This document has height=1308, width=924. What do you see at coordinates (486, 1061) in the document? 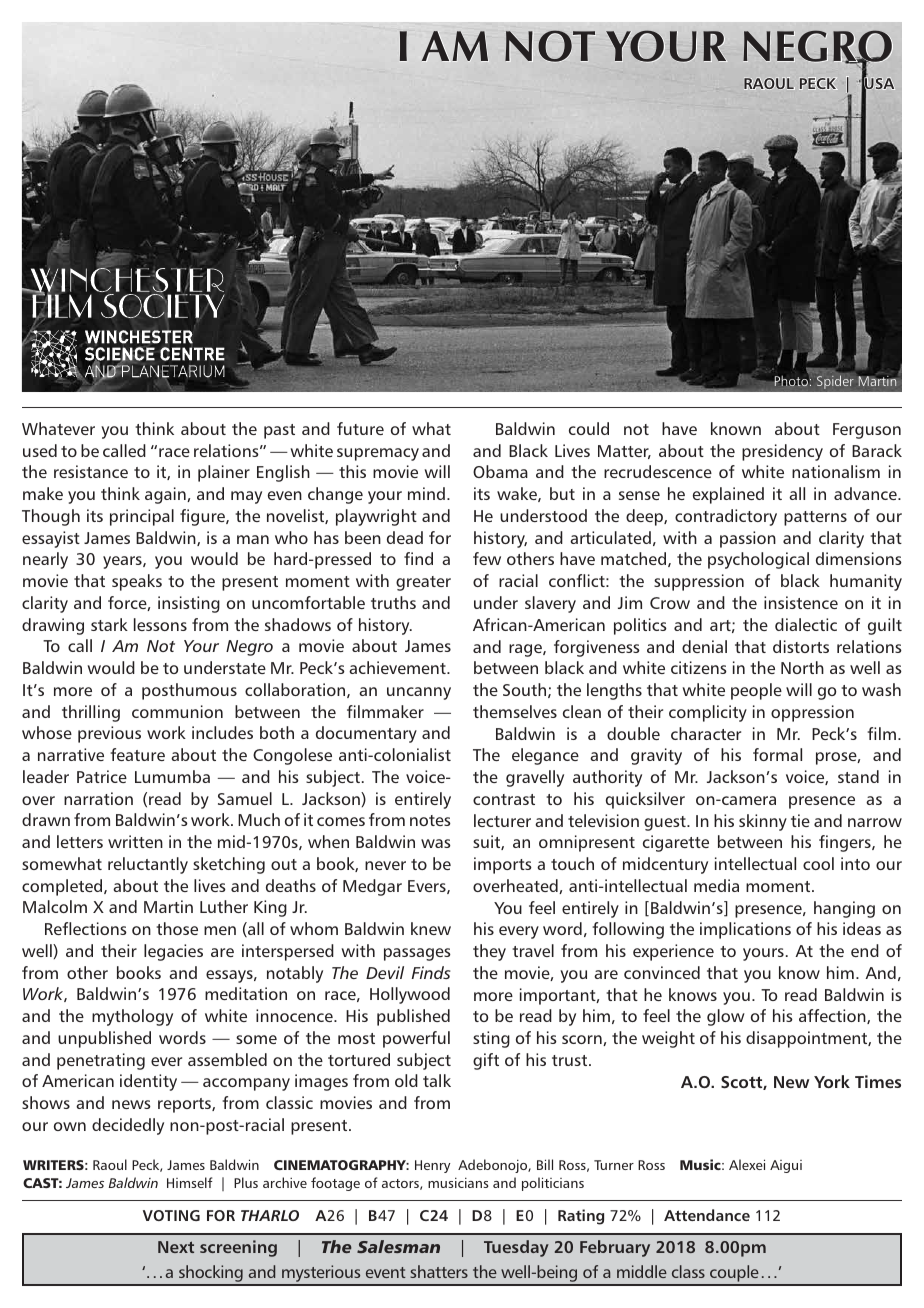
I see `gift` at bounding box center [486, 1061].
